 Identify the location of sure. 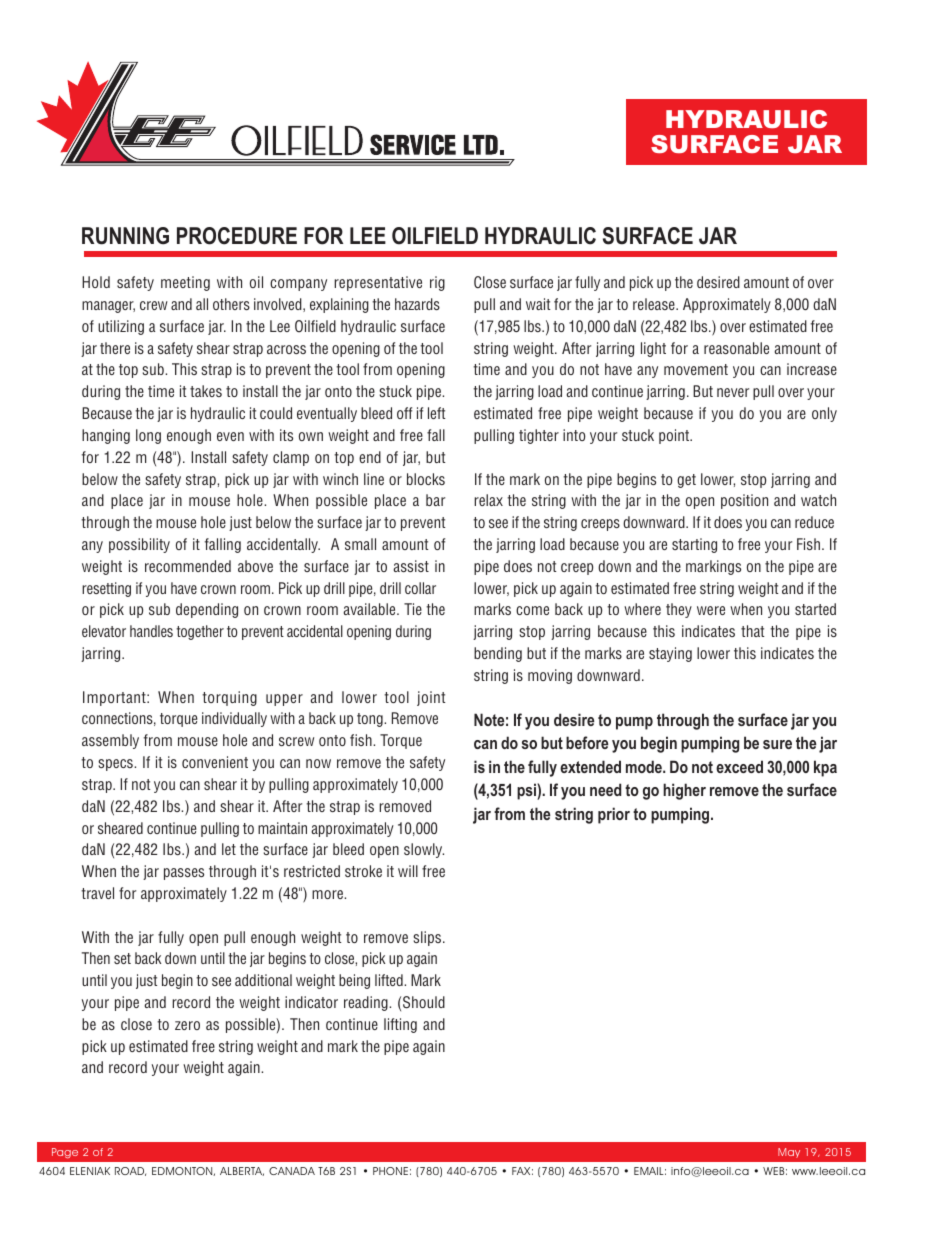
(777, 744).
